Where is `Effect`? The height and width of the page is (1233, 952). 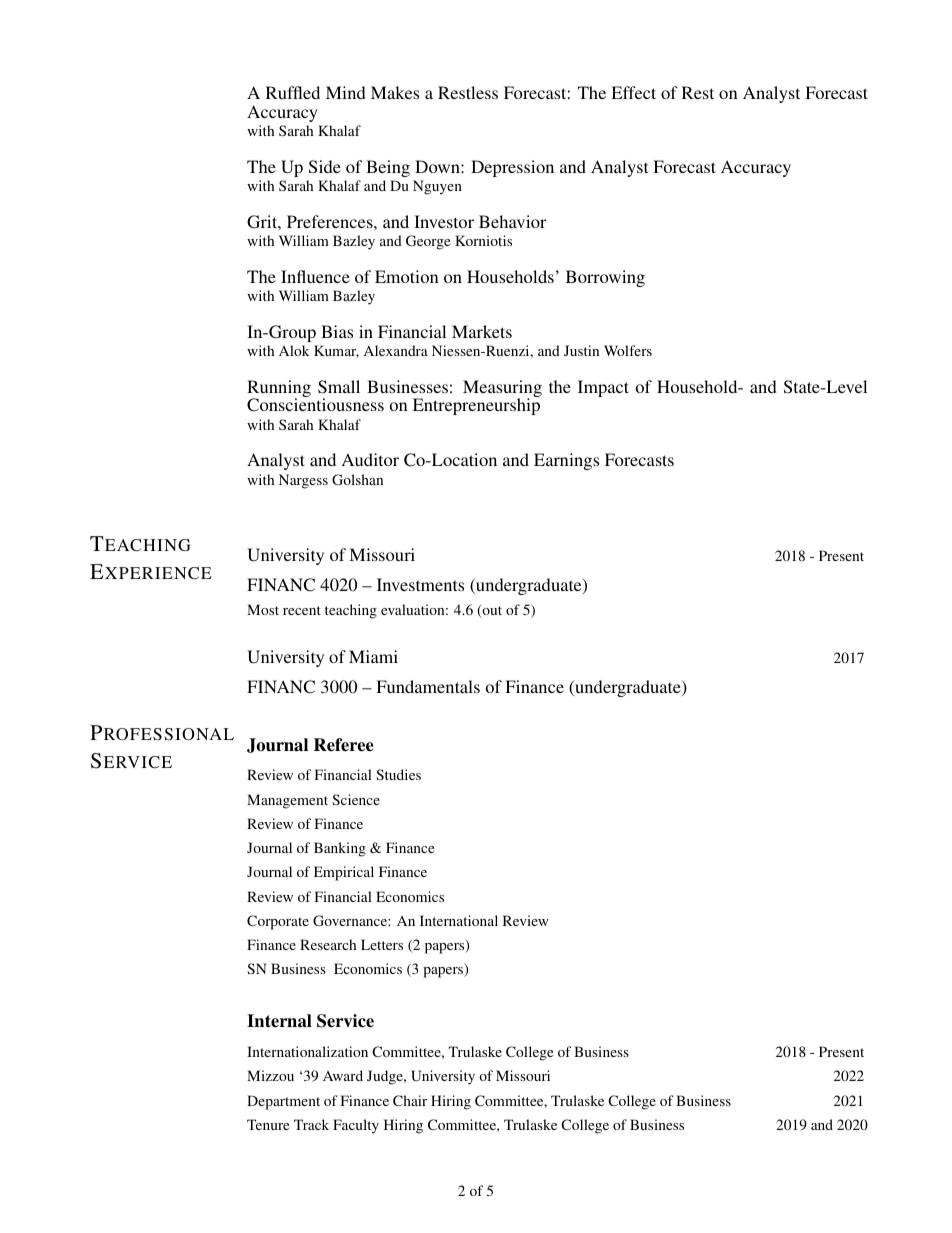 Effect is located at coordinates (633, 92).
